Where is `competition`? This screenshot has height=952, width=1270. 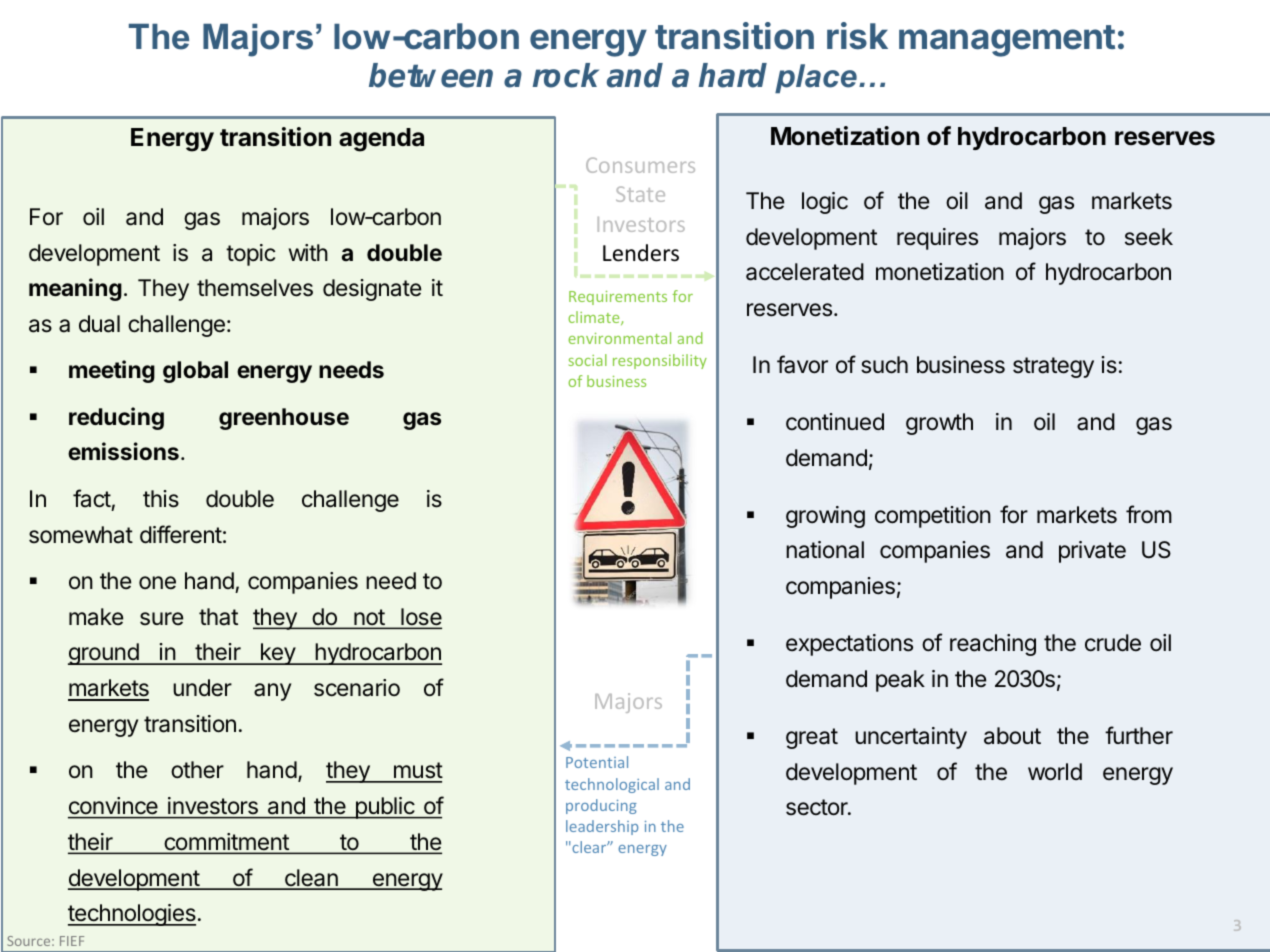
competition is located at coordinates (933, 517).
